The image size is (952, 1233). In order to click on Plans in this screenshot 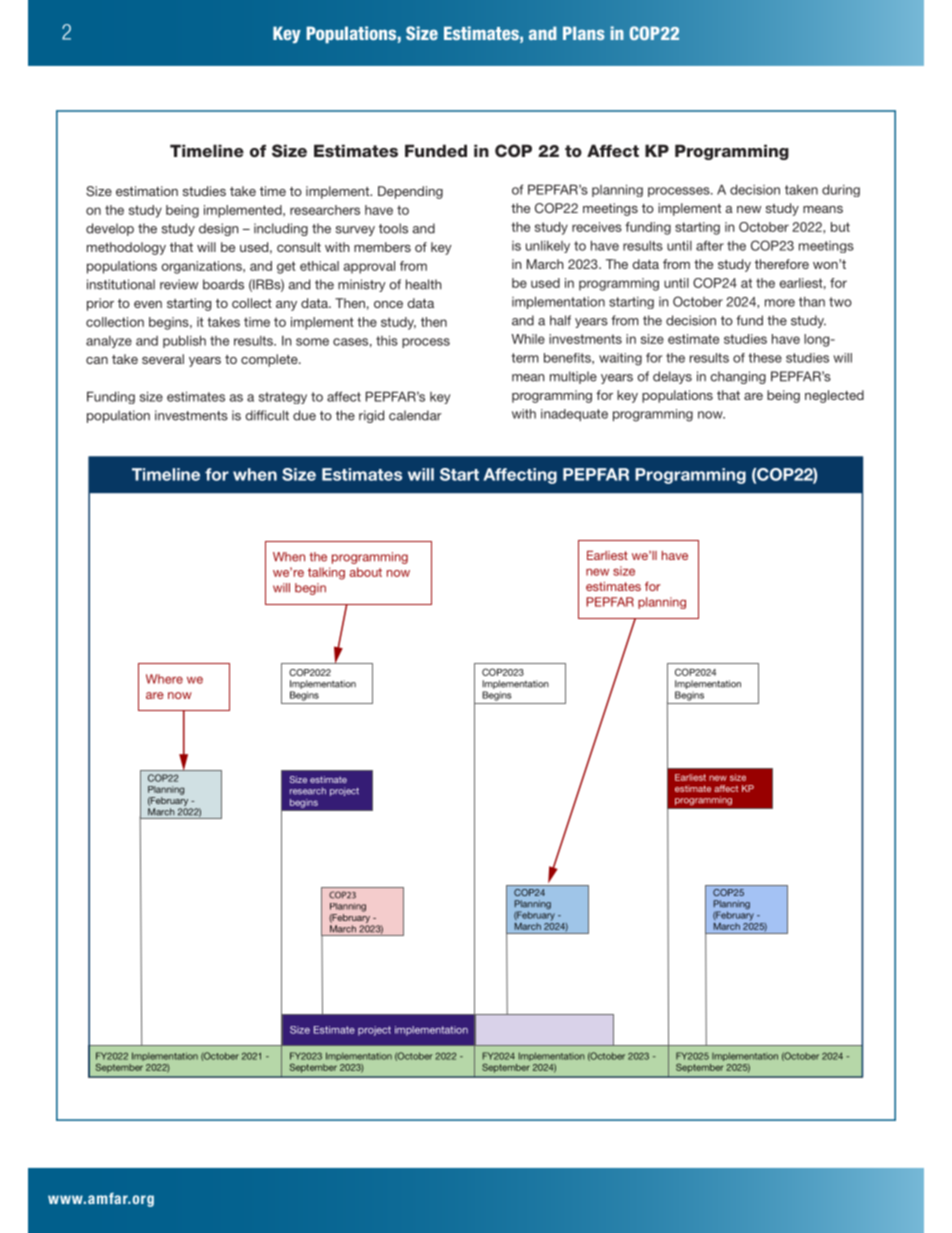, I will do `click(584, 33)`.
